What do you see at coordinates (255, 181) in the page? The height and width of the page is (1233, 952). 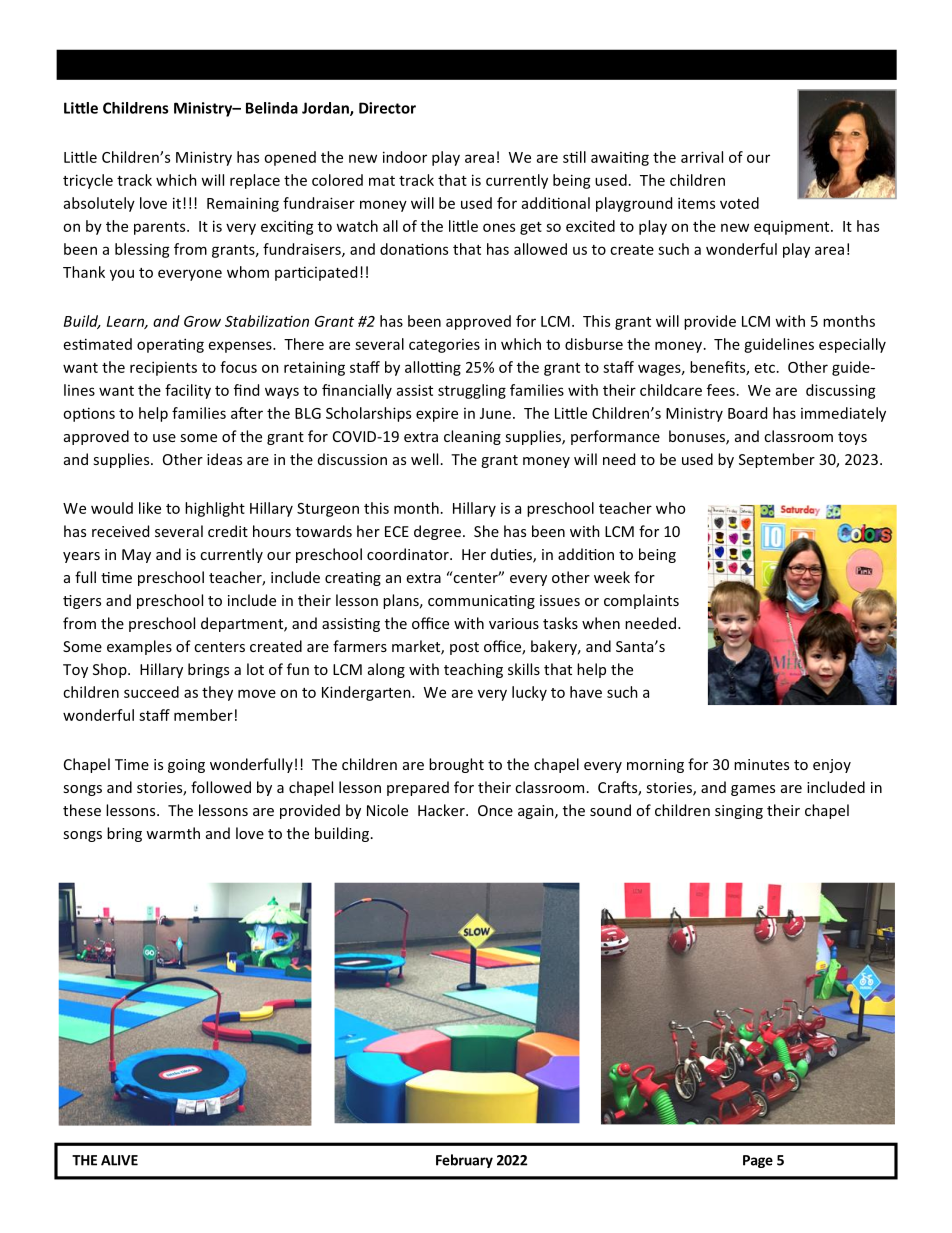 I see `replace` at bounding box center [255, 181].
